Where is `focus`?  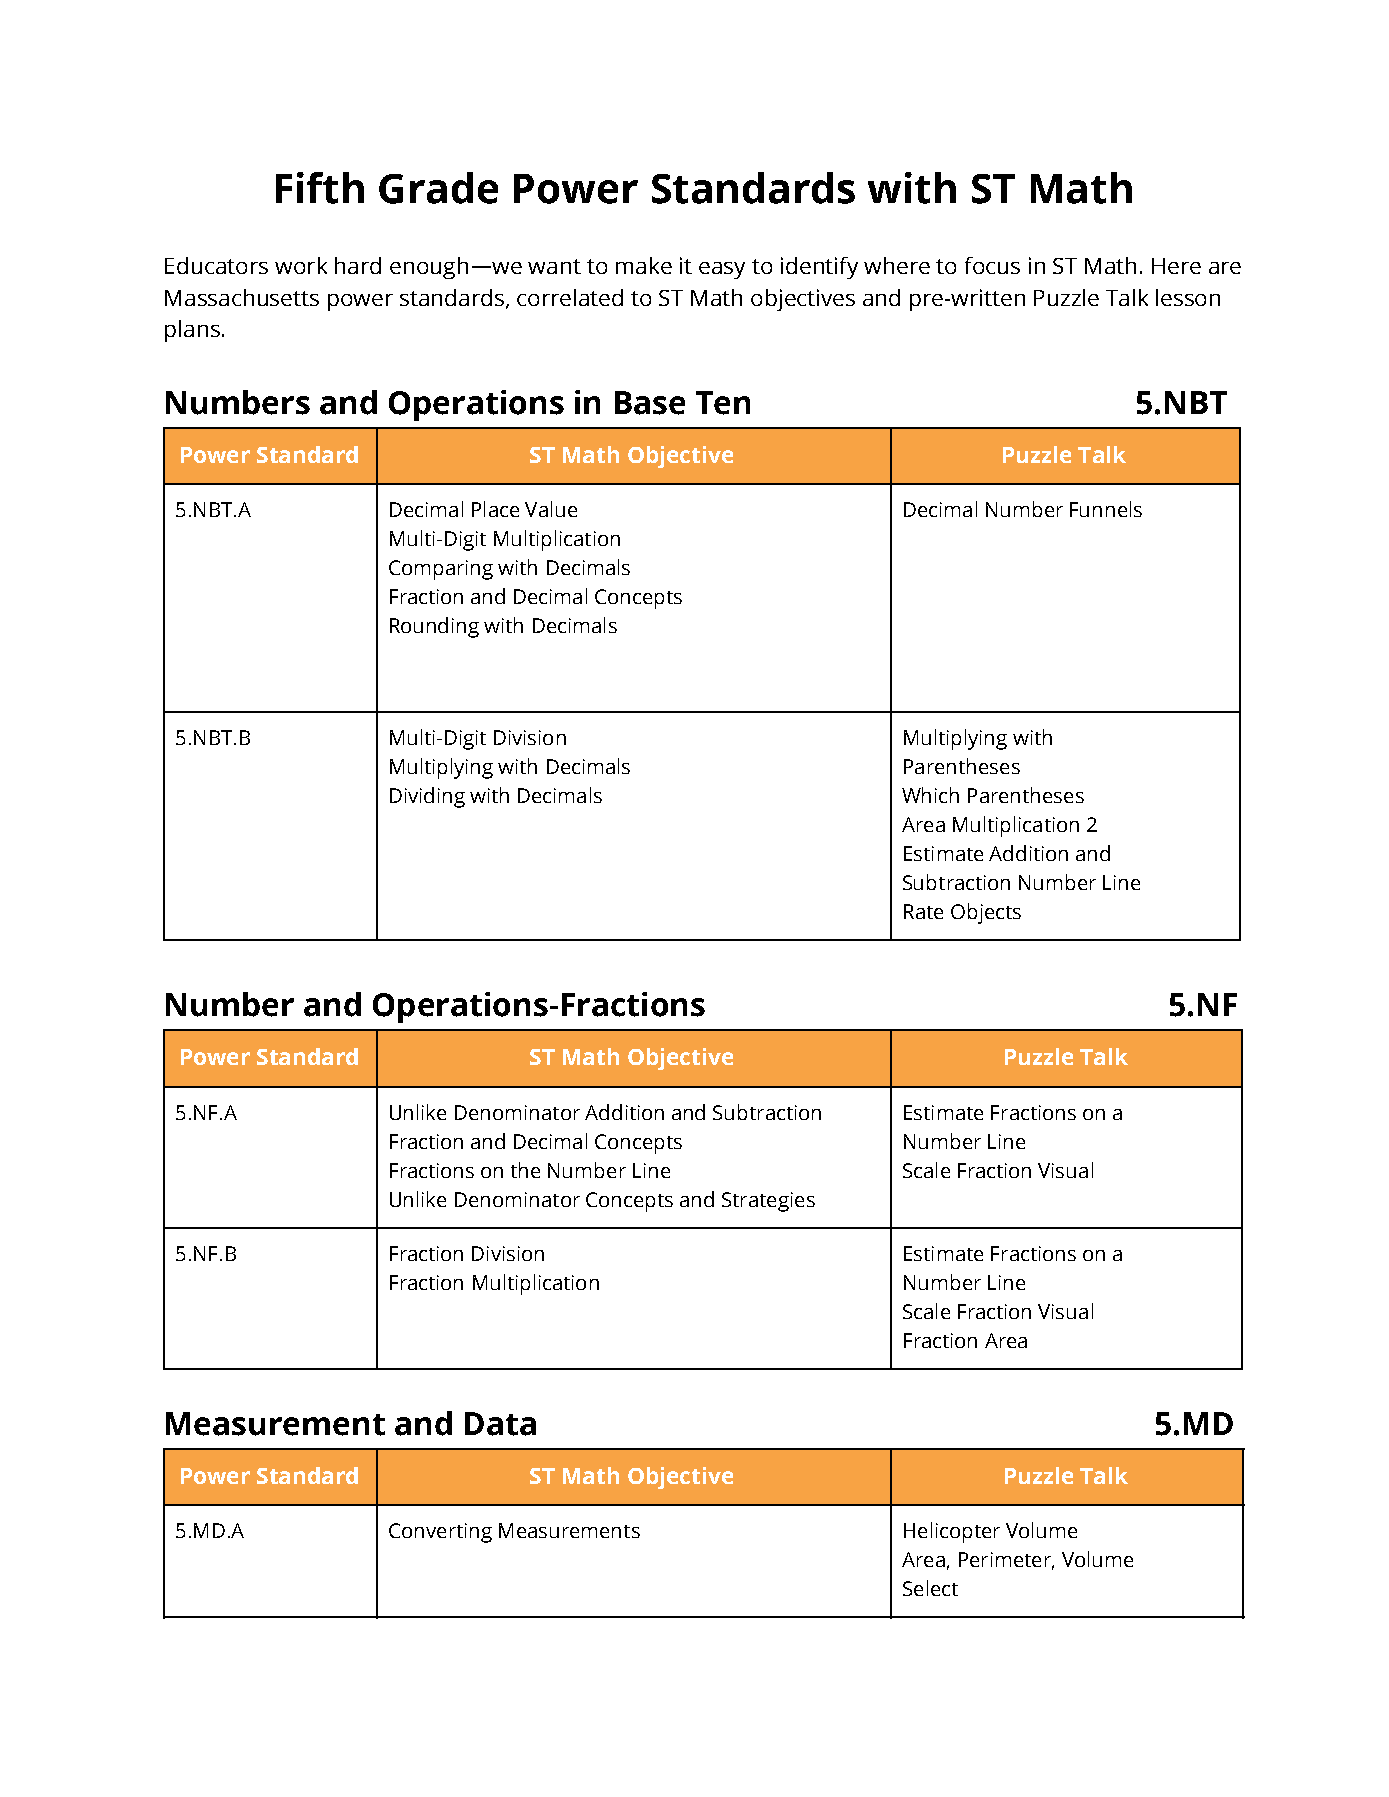 focus is located at coordinates (992, 265).
